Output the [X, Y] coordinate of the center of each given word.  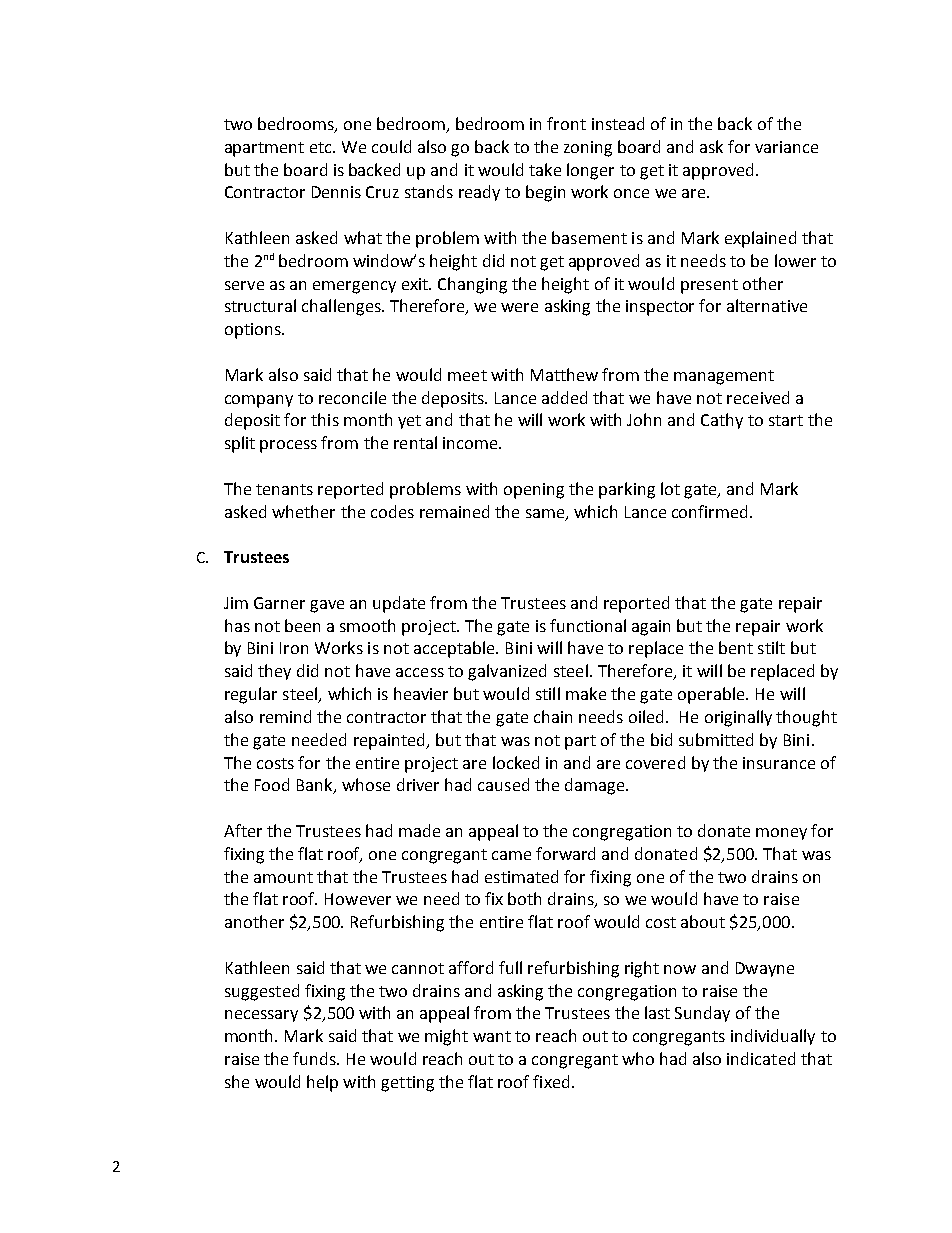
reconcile [352, 397]
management [724, 377]
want [492, 1036]
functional [588, 625]
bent [736, 647]
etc [322, 147]
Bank [316, 786]
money [781, 834]
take [545, 169]
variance [786, 147]
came [511, 855]
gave [327, 606]
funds [315, 1058]
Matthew [564, 374]
